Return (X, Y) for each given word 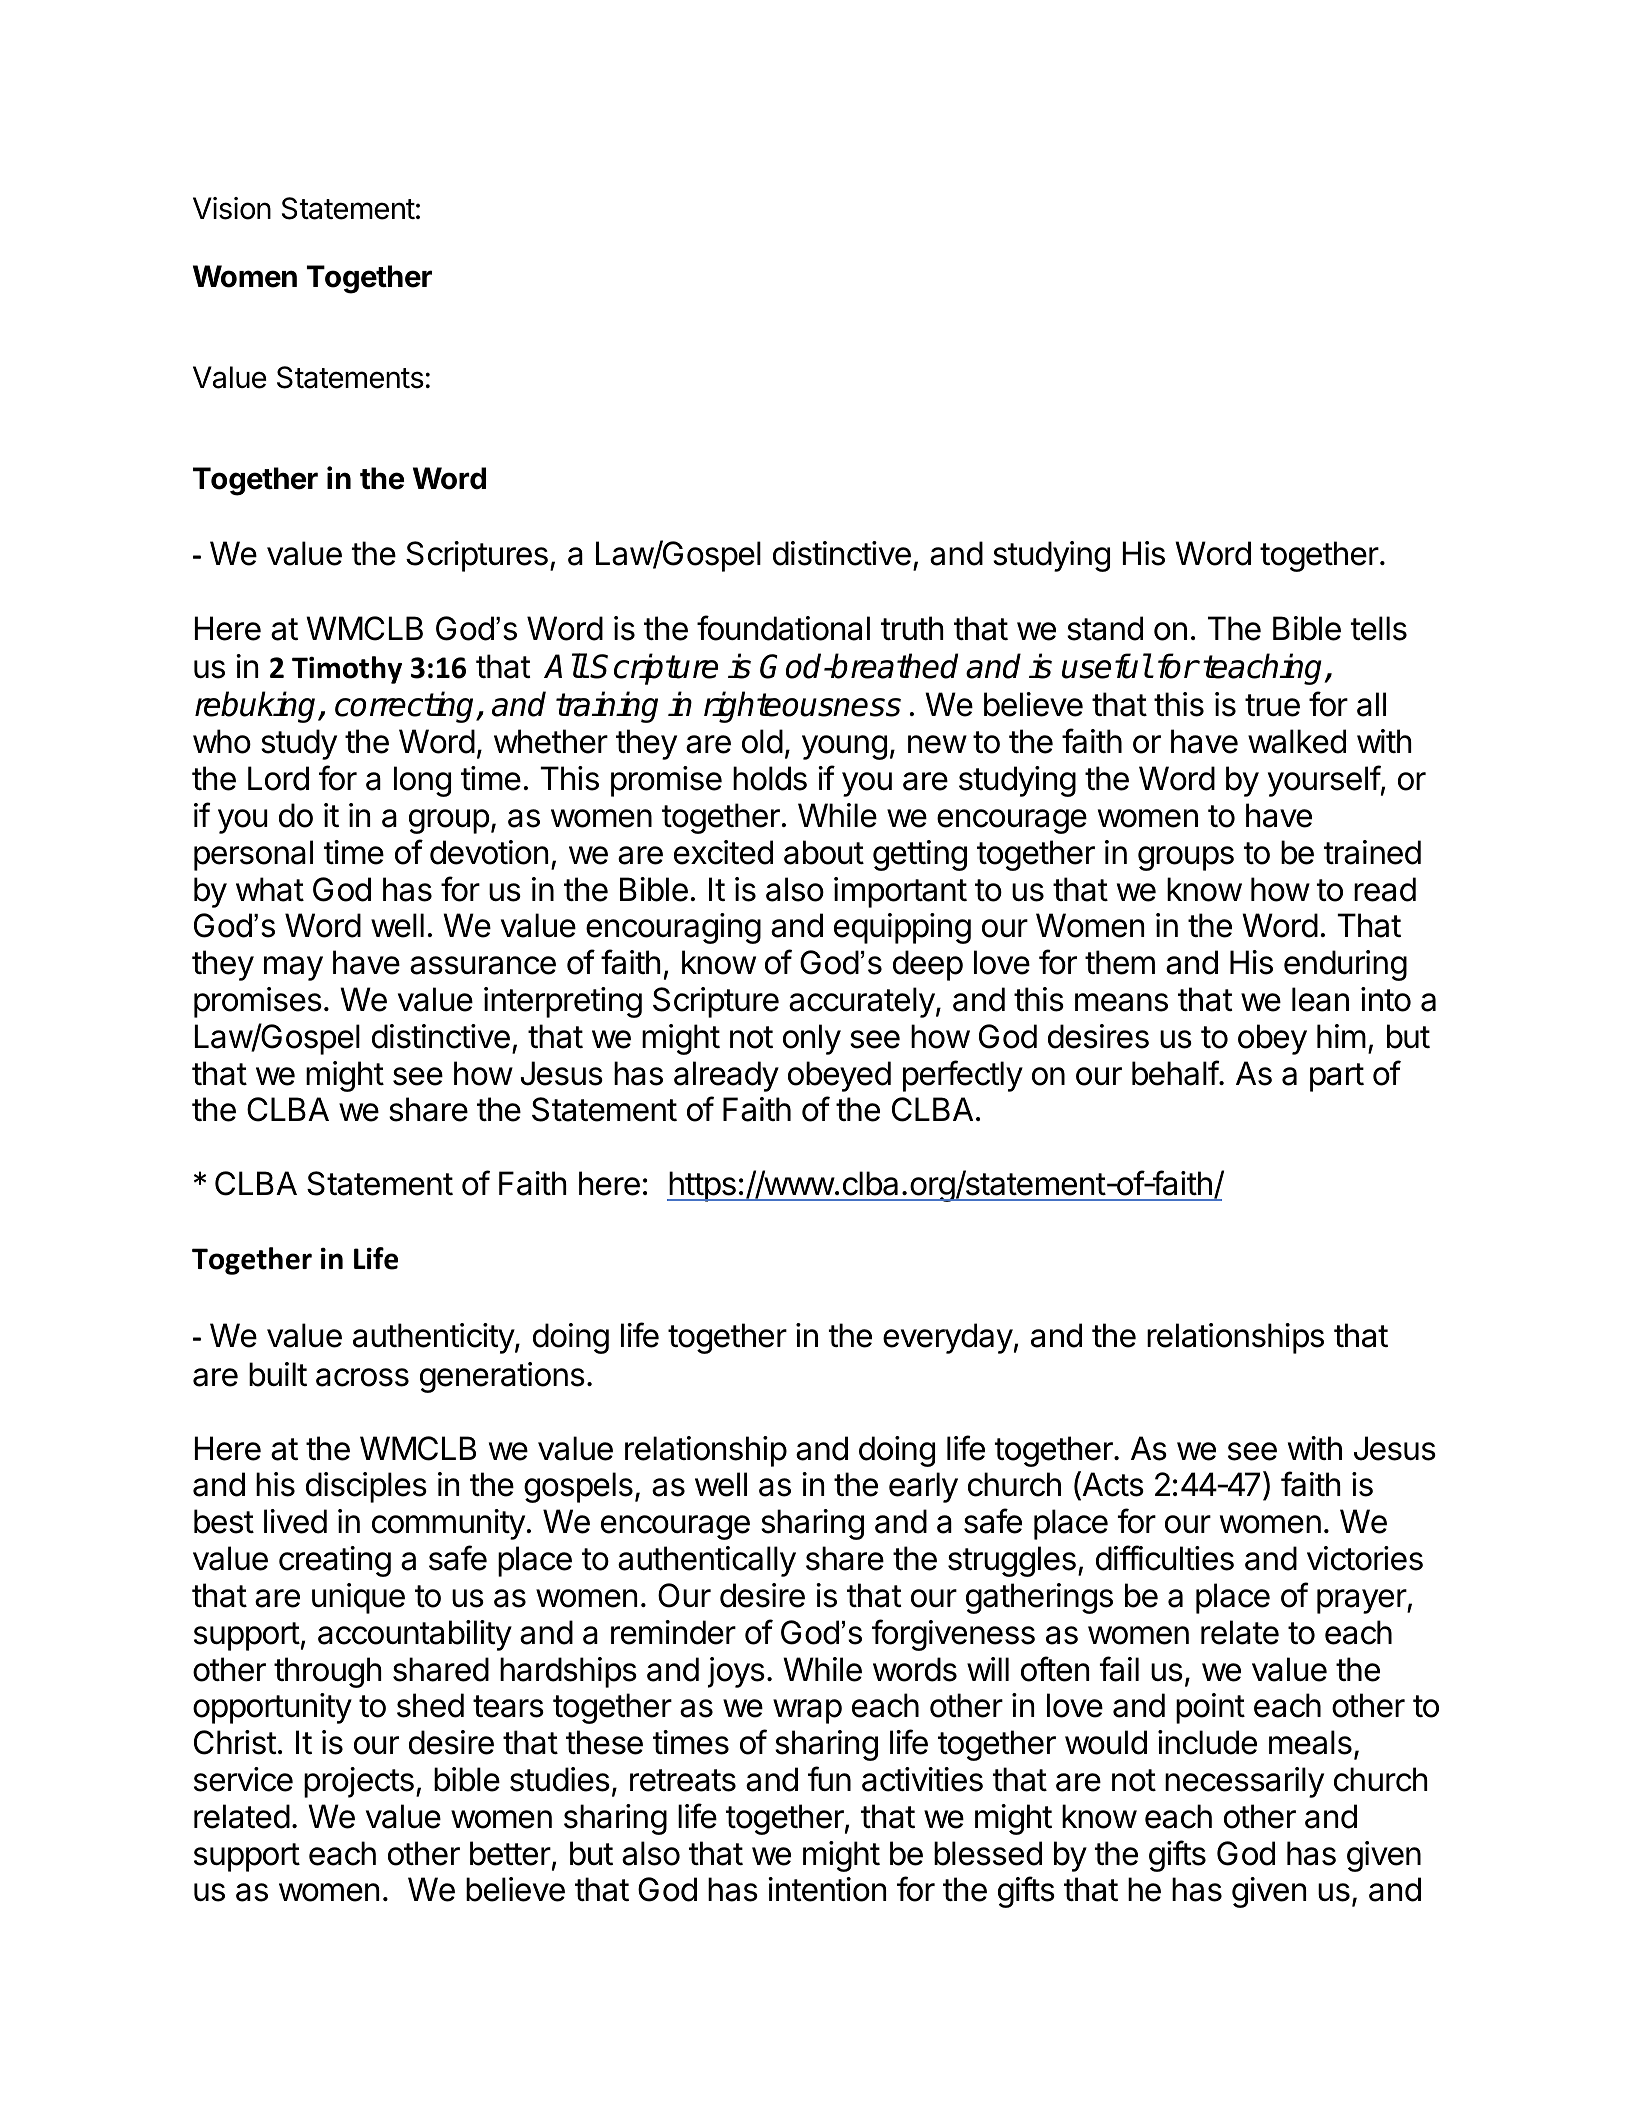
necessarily (1244, 1782)
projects (359, 1782)
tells (1379, 628)
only (812, 1039)
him (1341, 1036)
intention (827, 1889)
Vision (232, 208)
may (293, 968)
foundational (783, 628)
